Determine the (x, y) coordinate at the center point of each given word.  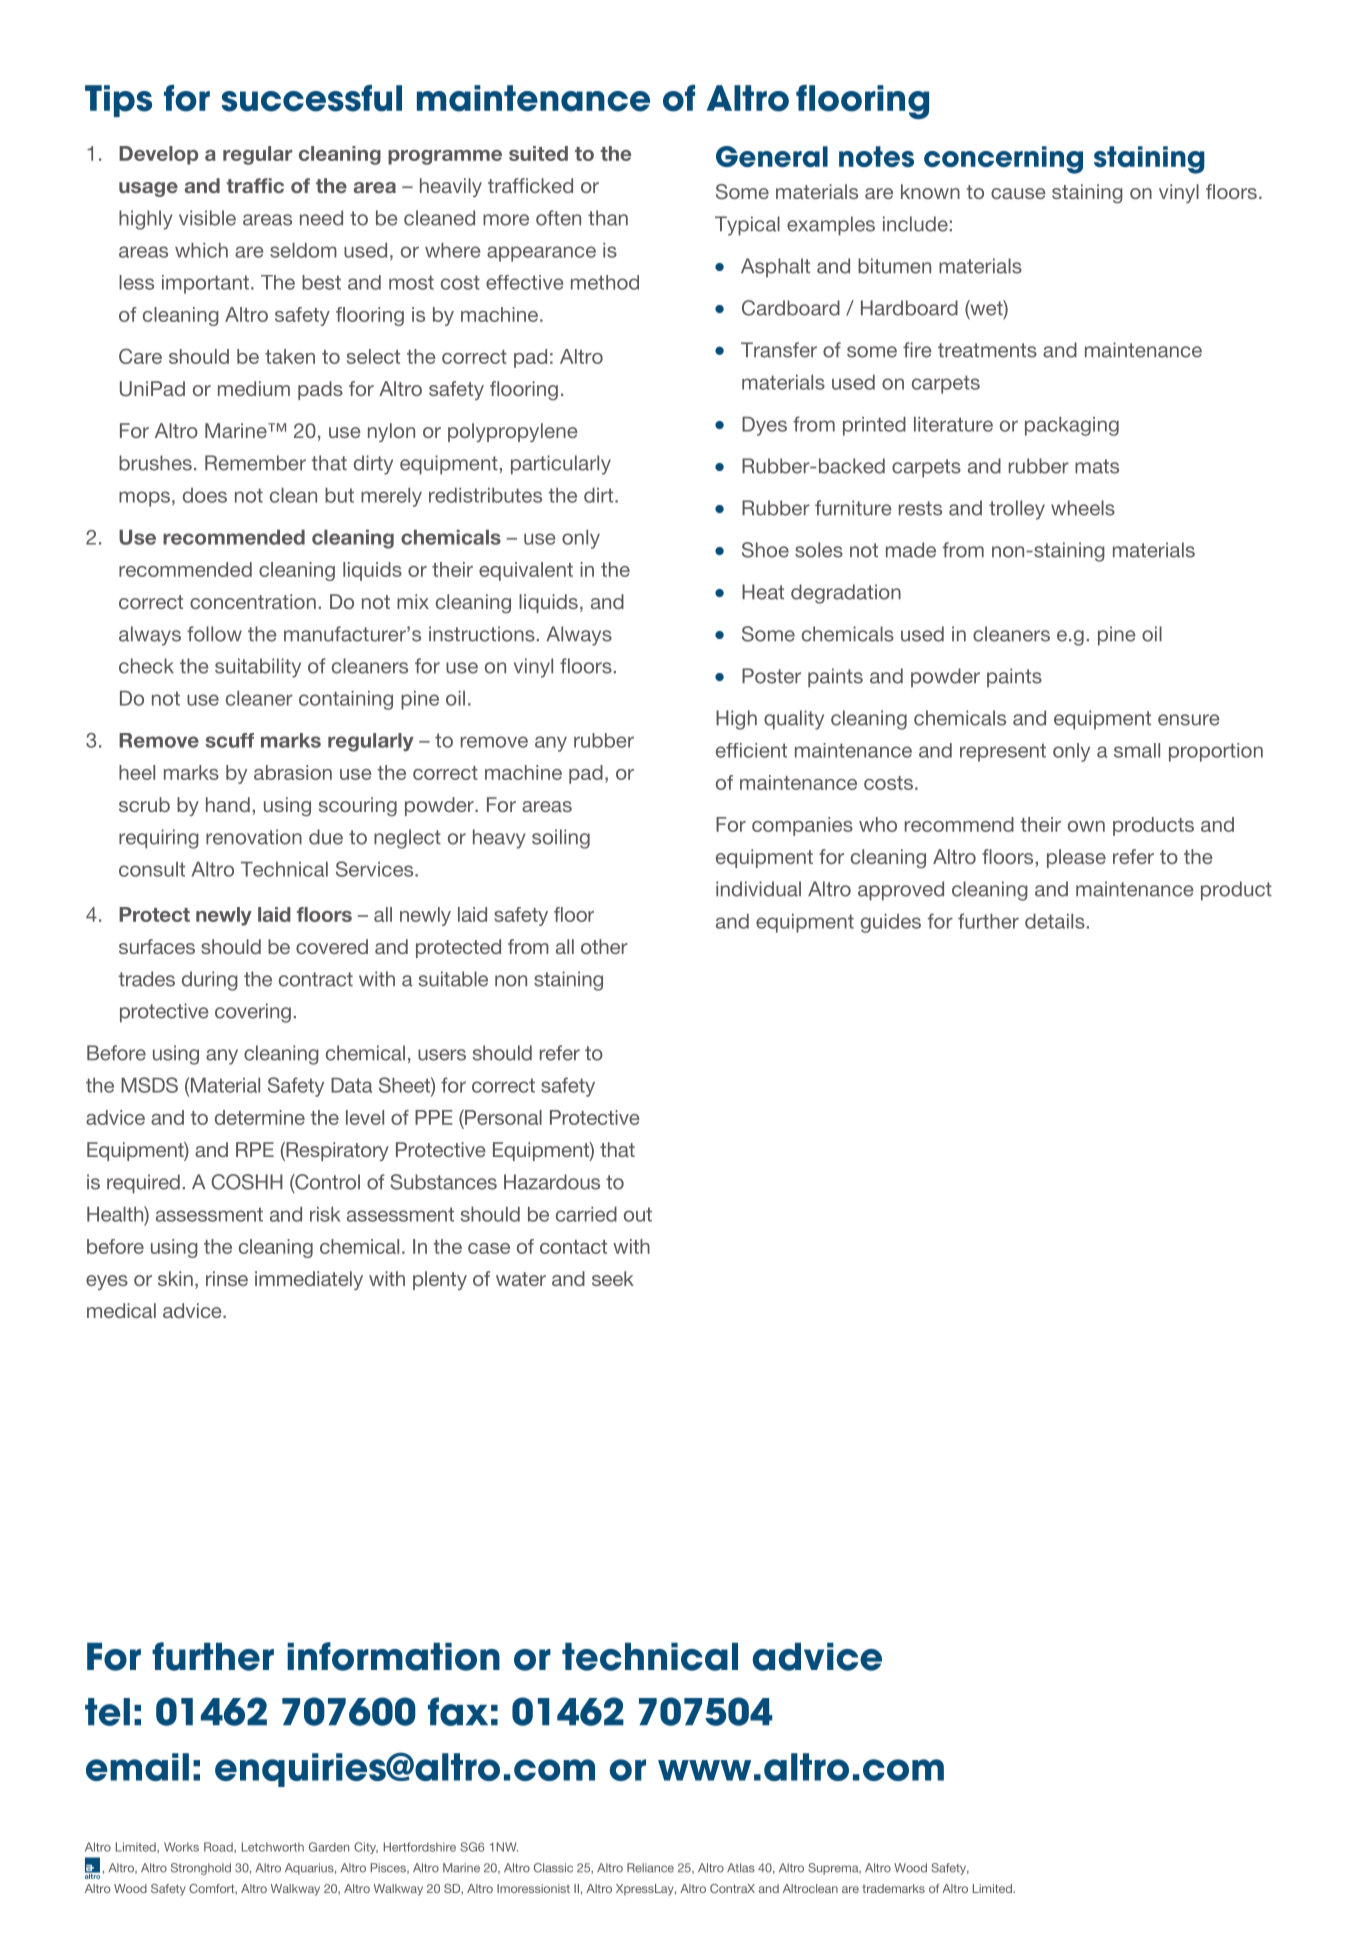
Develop (158, 155)
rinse (227, 1278)
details (1055, 921)
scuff (229, 740)
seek (613, 1278)
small (1137, 750)
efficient (751, 750)
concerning (1003, 160)
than (608, 218)
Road (219, 1847)
